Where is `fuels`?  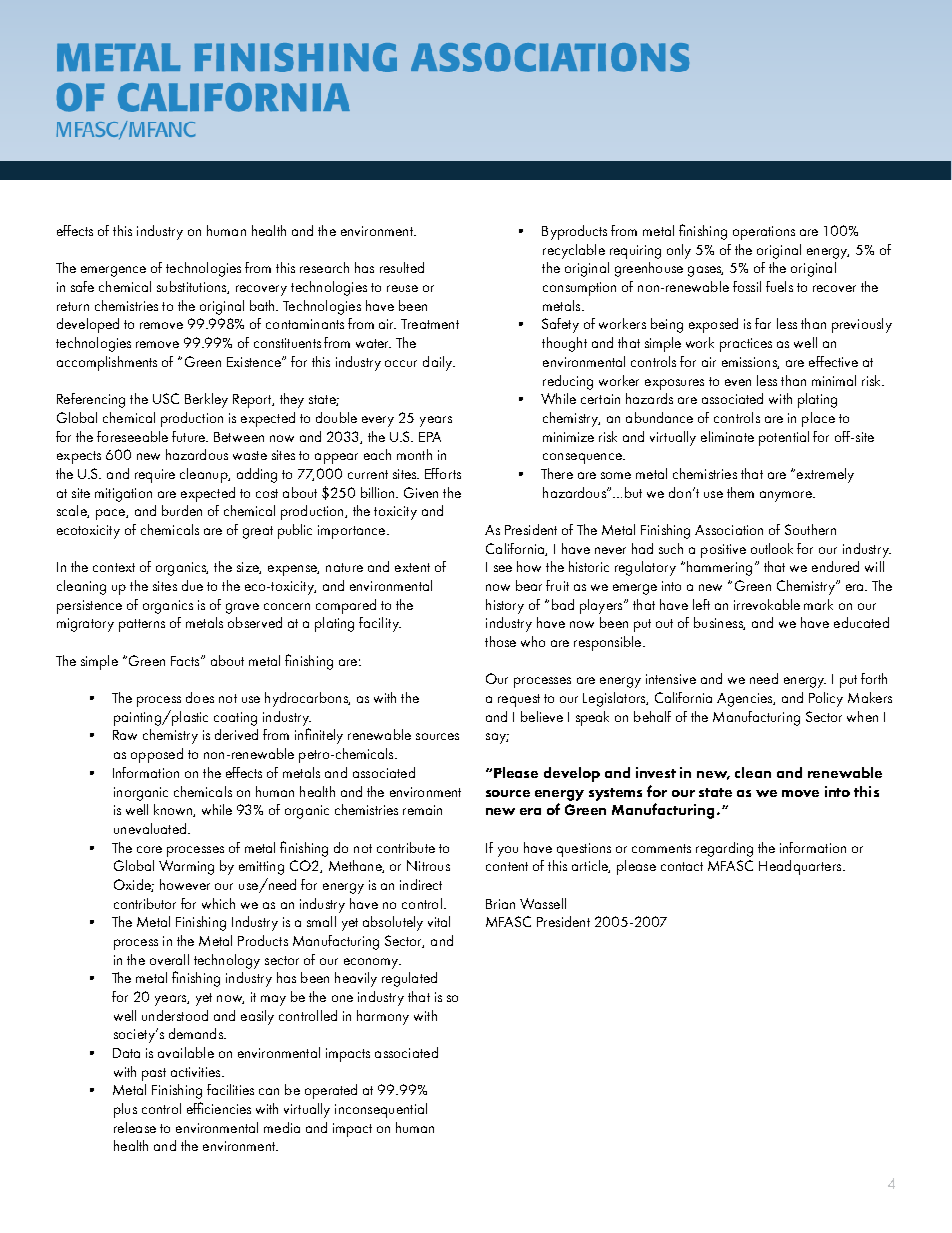 fuels is located at coordinates (779, 286).
